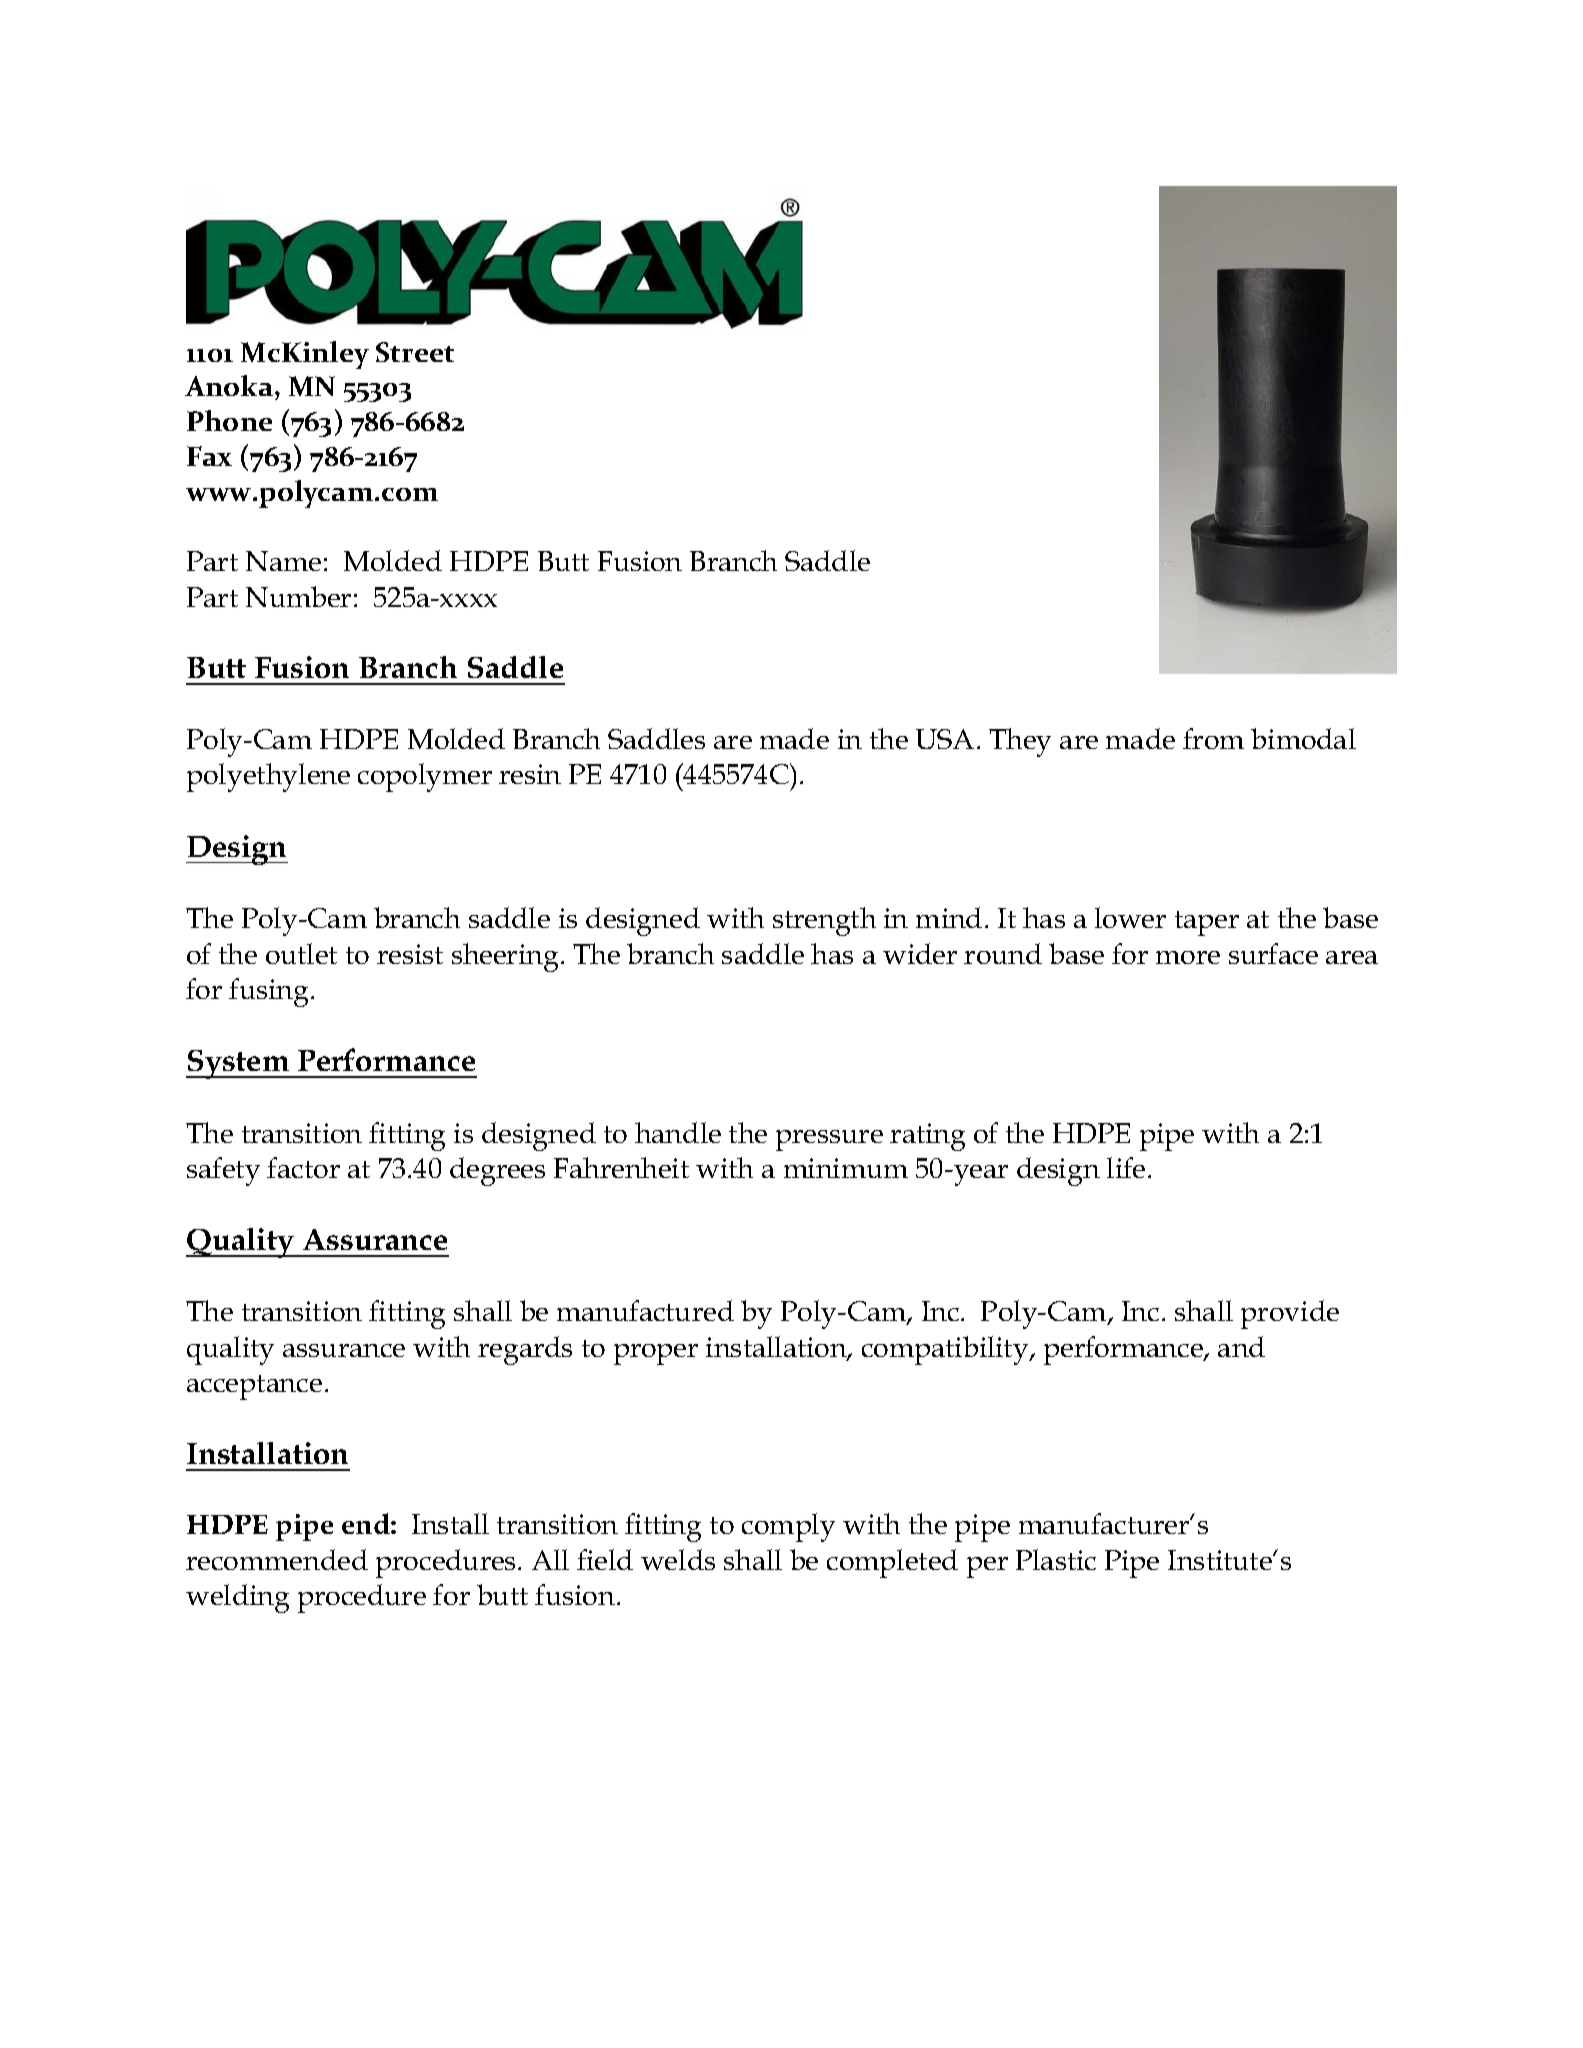 The height and width of the screenshot is (2048, 1583). Describe the element at coordinates (824, 921) in the screenshot. I see `strength` at that location.
